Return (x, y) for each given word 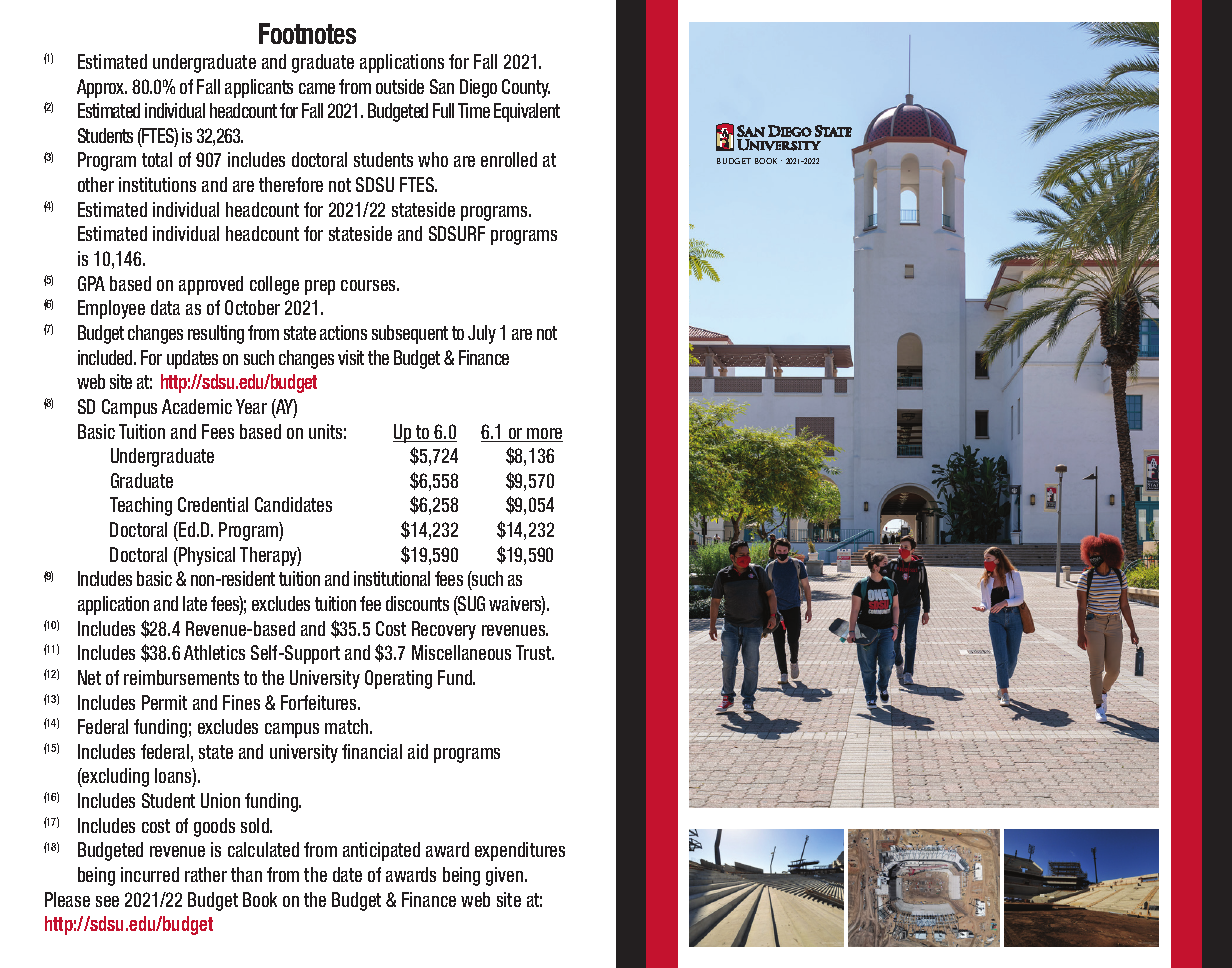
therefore (291, 184)
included (106, 357)
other (96, 184)
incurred (150, 874)
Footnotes (307, 33)
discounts (417, 603)
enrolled (509, 159)
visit (351, 357)
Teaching (141, 506)
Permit (164, 702)
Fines (241, 702)
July (482, 334)
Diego (478, 88)
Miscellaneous (461, 652)
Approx (102, 88)
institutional (392, 578)
